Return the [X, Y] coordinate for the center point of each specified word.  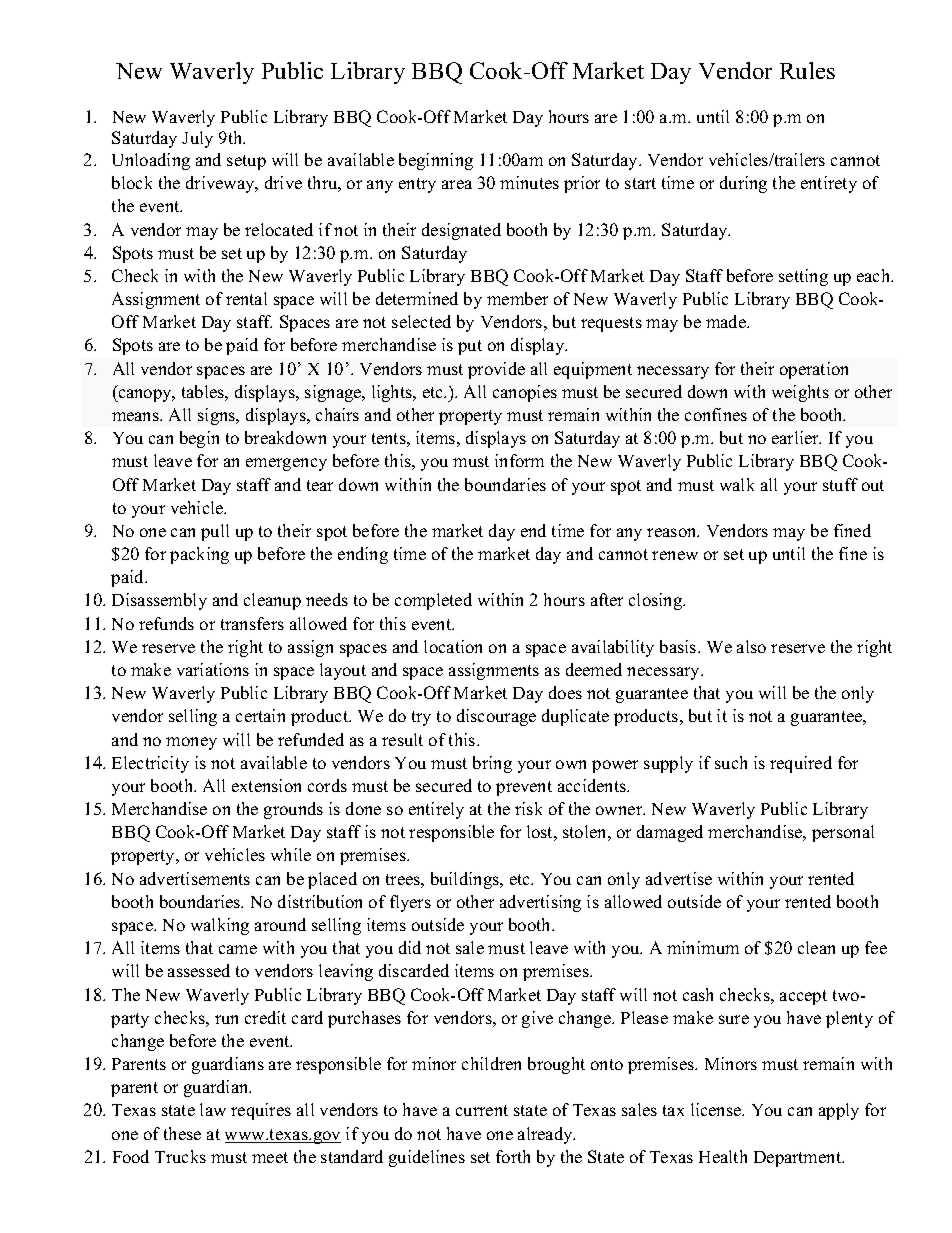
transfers [252, 623]
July [197, 139]
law [213, 1109]
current [482, 1110]
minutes [529, 182]
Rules [807, 70]
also [751, 646]
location [453, 646]
